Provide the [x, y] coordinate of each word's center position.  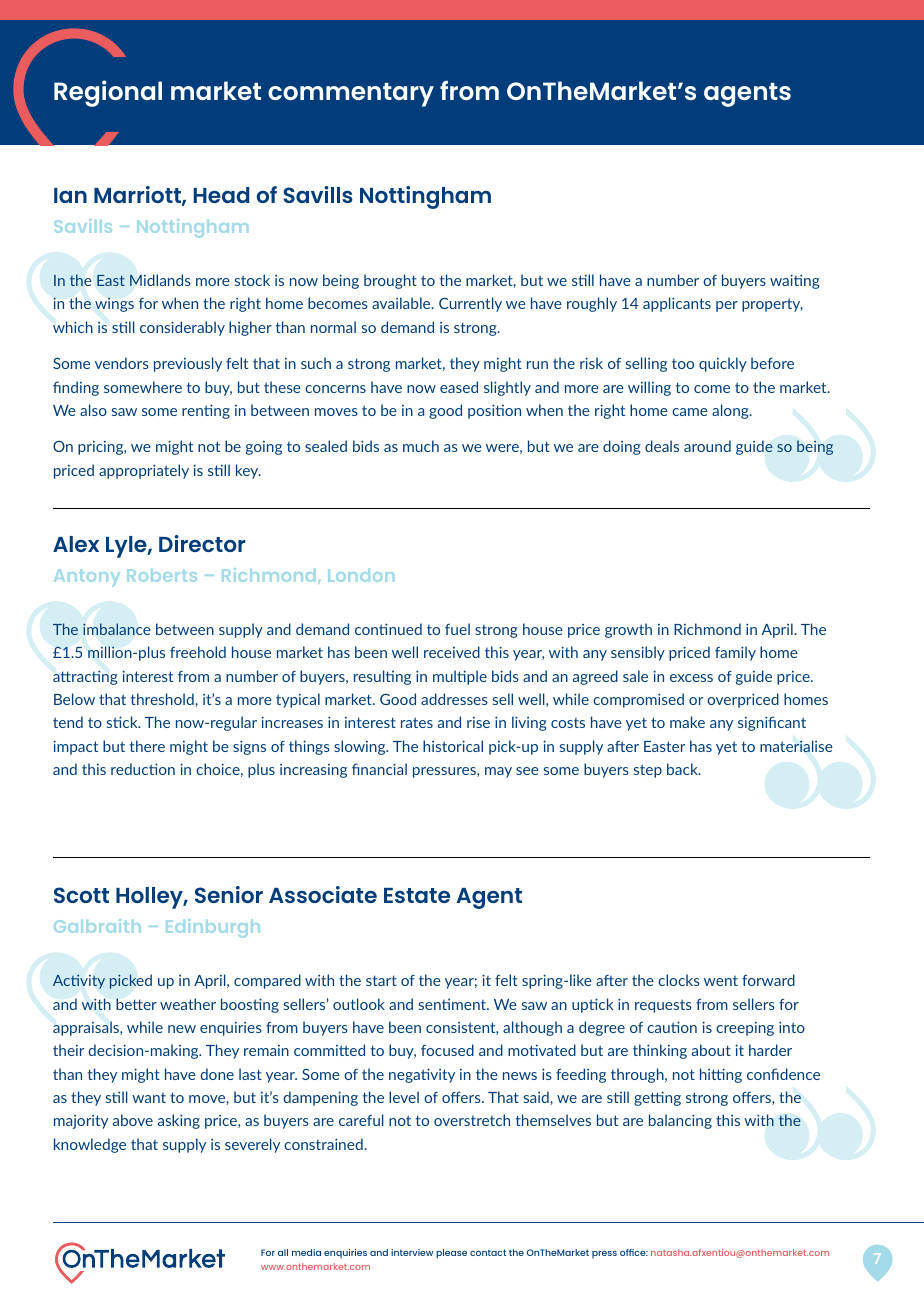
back [683, 769]
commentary [351, 95]
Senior [229, 894]
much [421, 446]
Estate [417, 895]
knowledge [90, 1145]
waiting [795, 281]
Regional [108, 93]
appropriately [144, 471]
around [707, 446]
